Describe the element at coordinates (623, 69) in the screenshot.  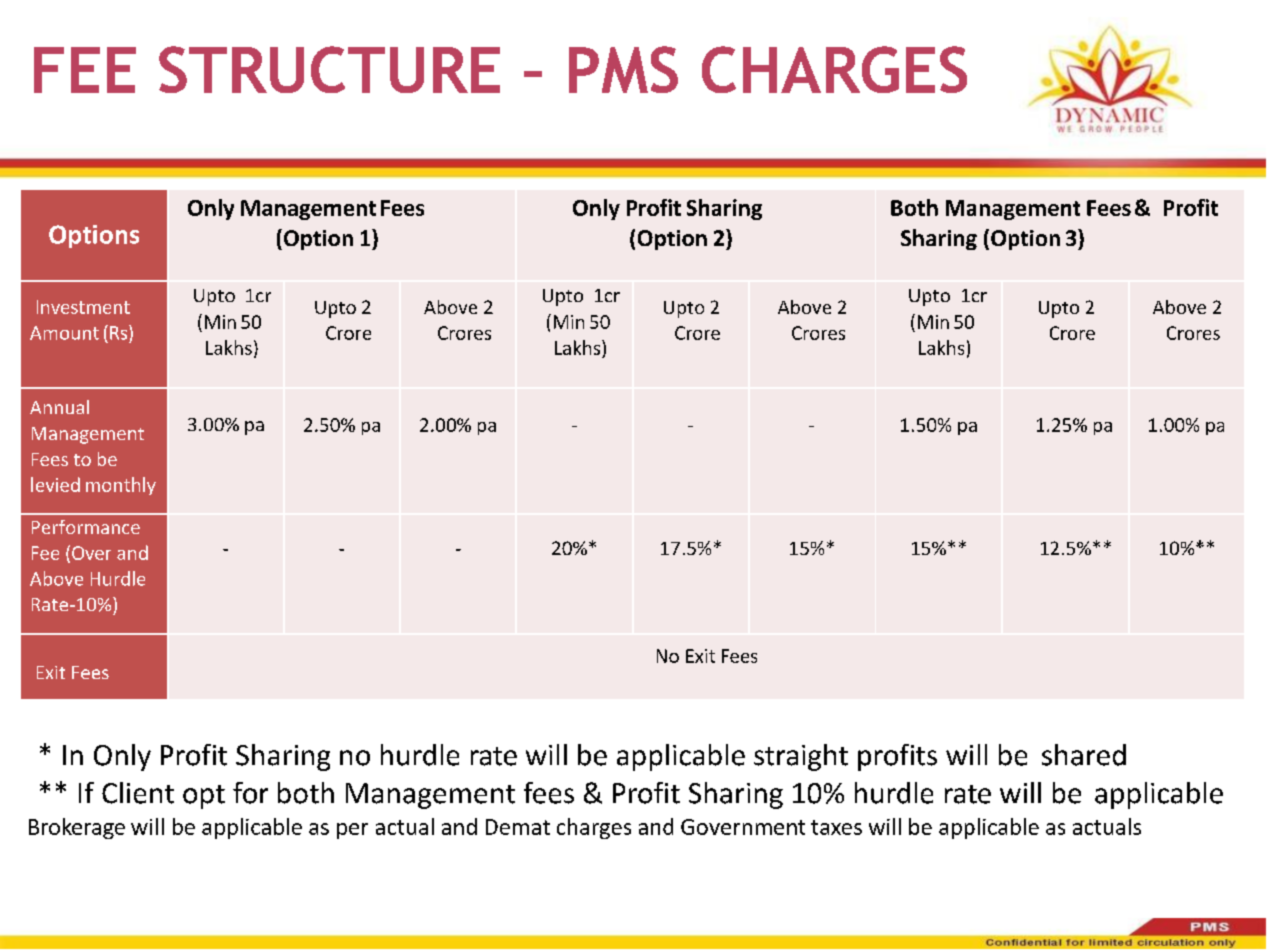
I see `PMS` at that location.
